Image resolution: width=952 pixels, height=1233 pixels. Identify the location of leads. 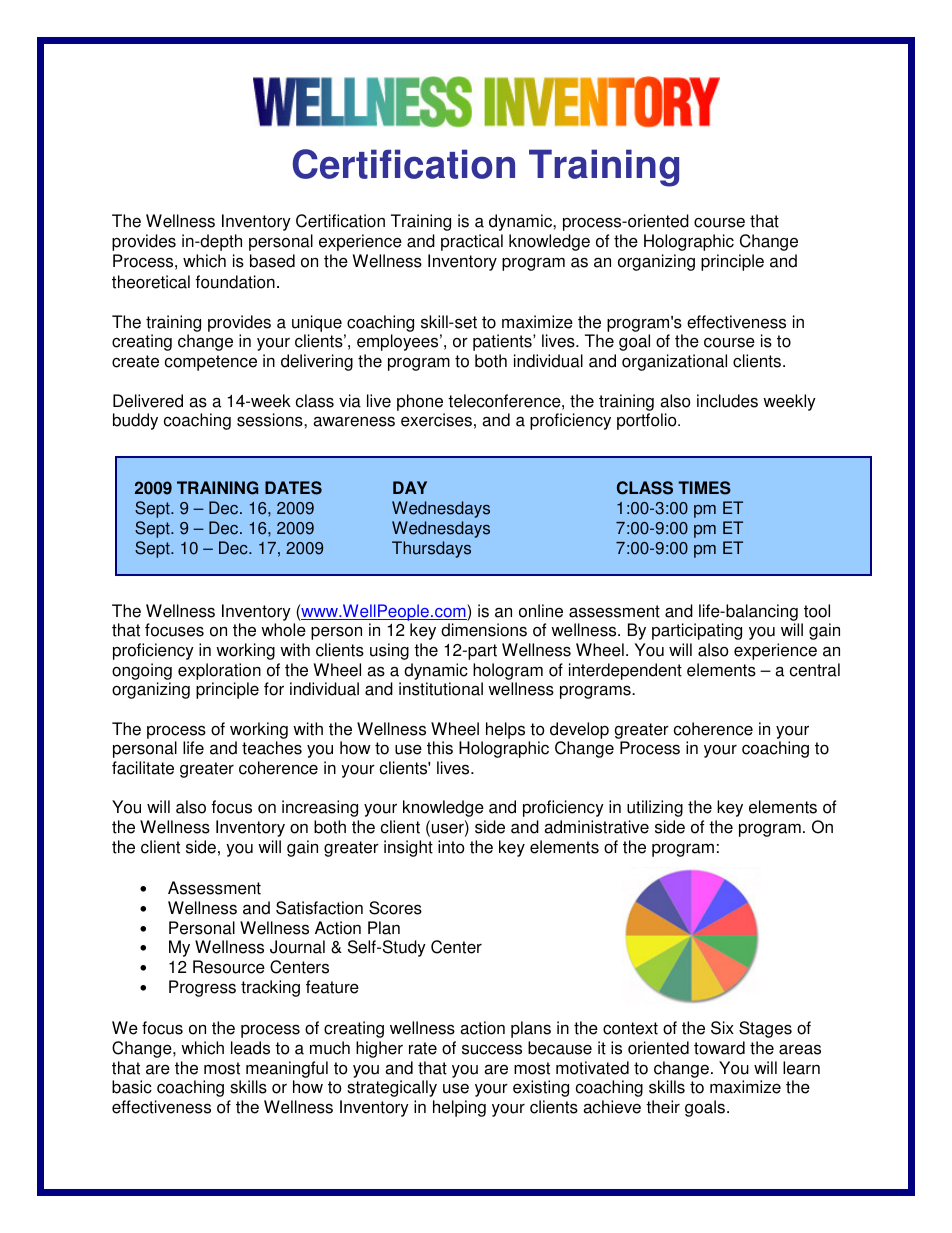
(250, 1048).
